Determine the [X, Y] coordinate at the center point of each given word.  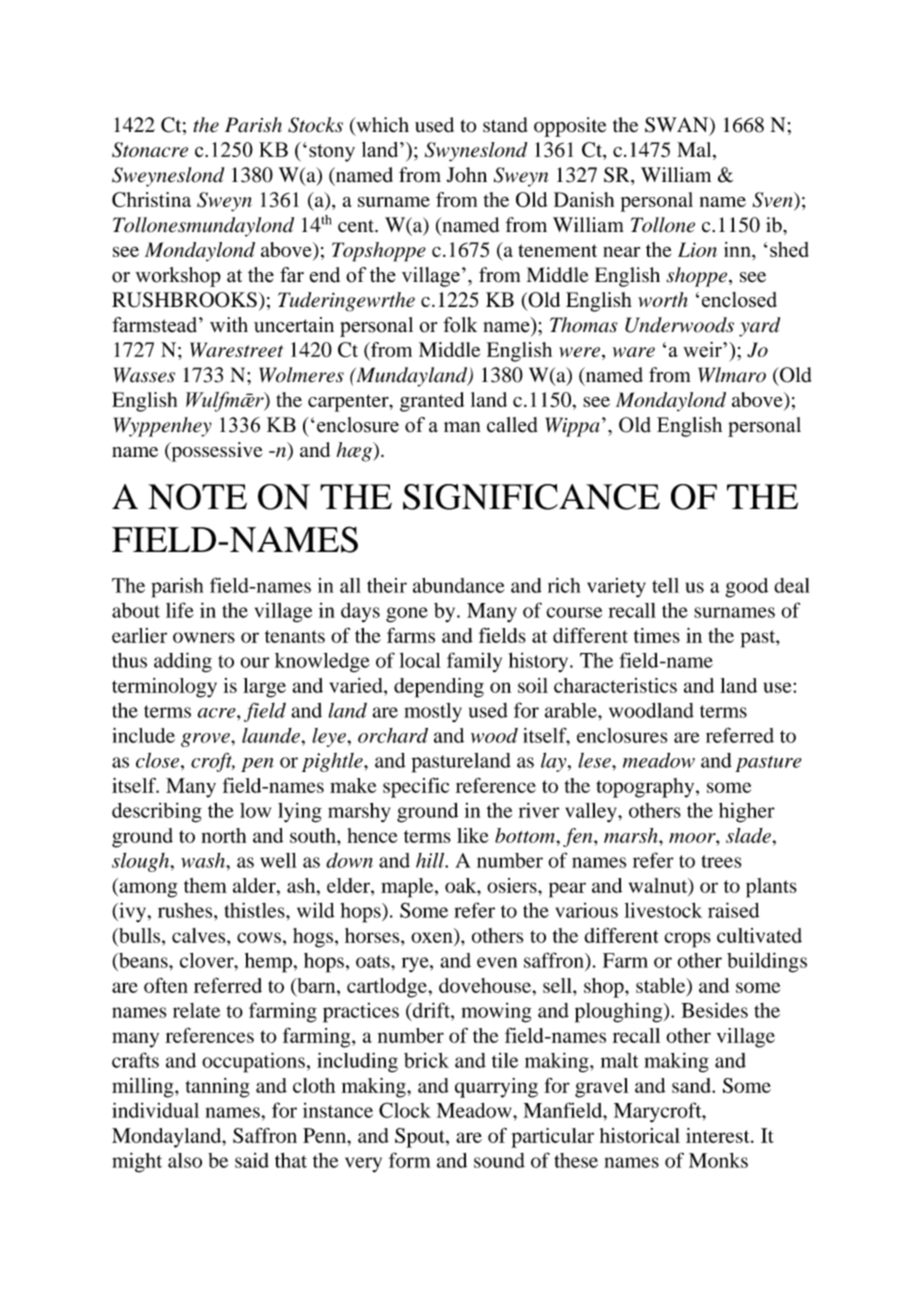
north [223, 835]
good [746, 588]
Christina [151, 200]
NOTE [197, 497]
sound [499, 1160]
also [185, 1160]
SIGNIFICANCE [531, 497]
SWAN [678, 126]
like [473, 835]
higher [747, 812]
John [467, 175]
